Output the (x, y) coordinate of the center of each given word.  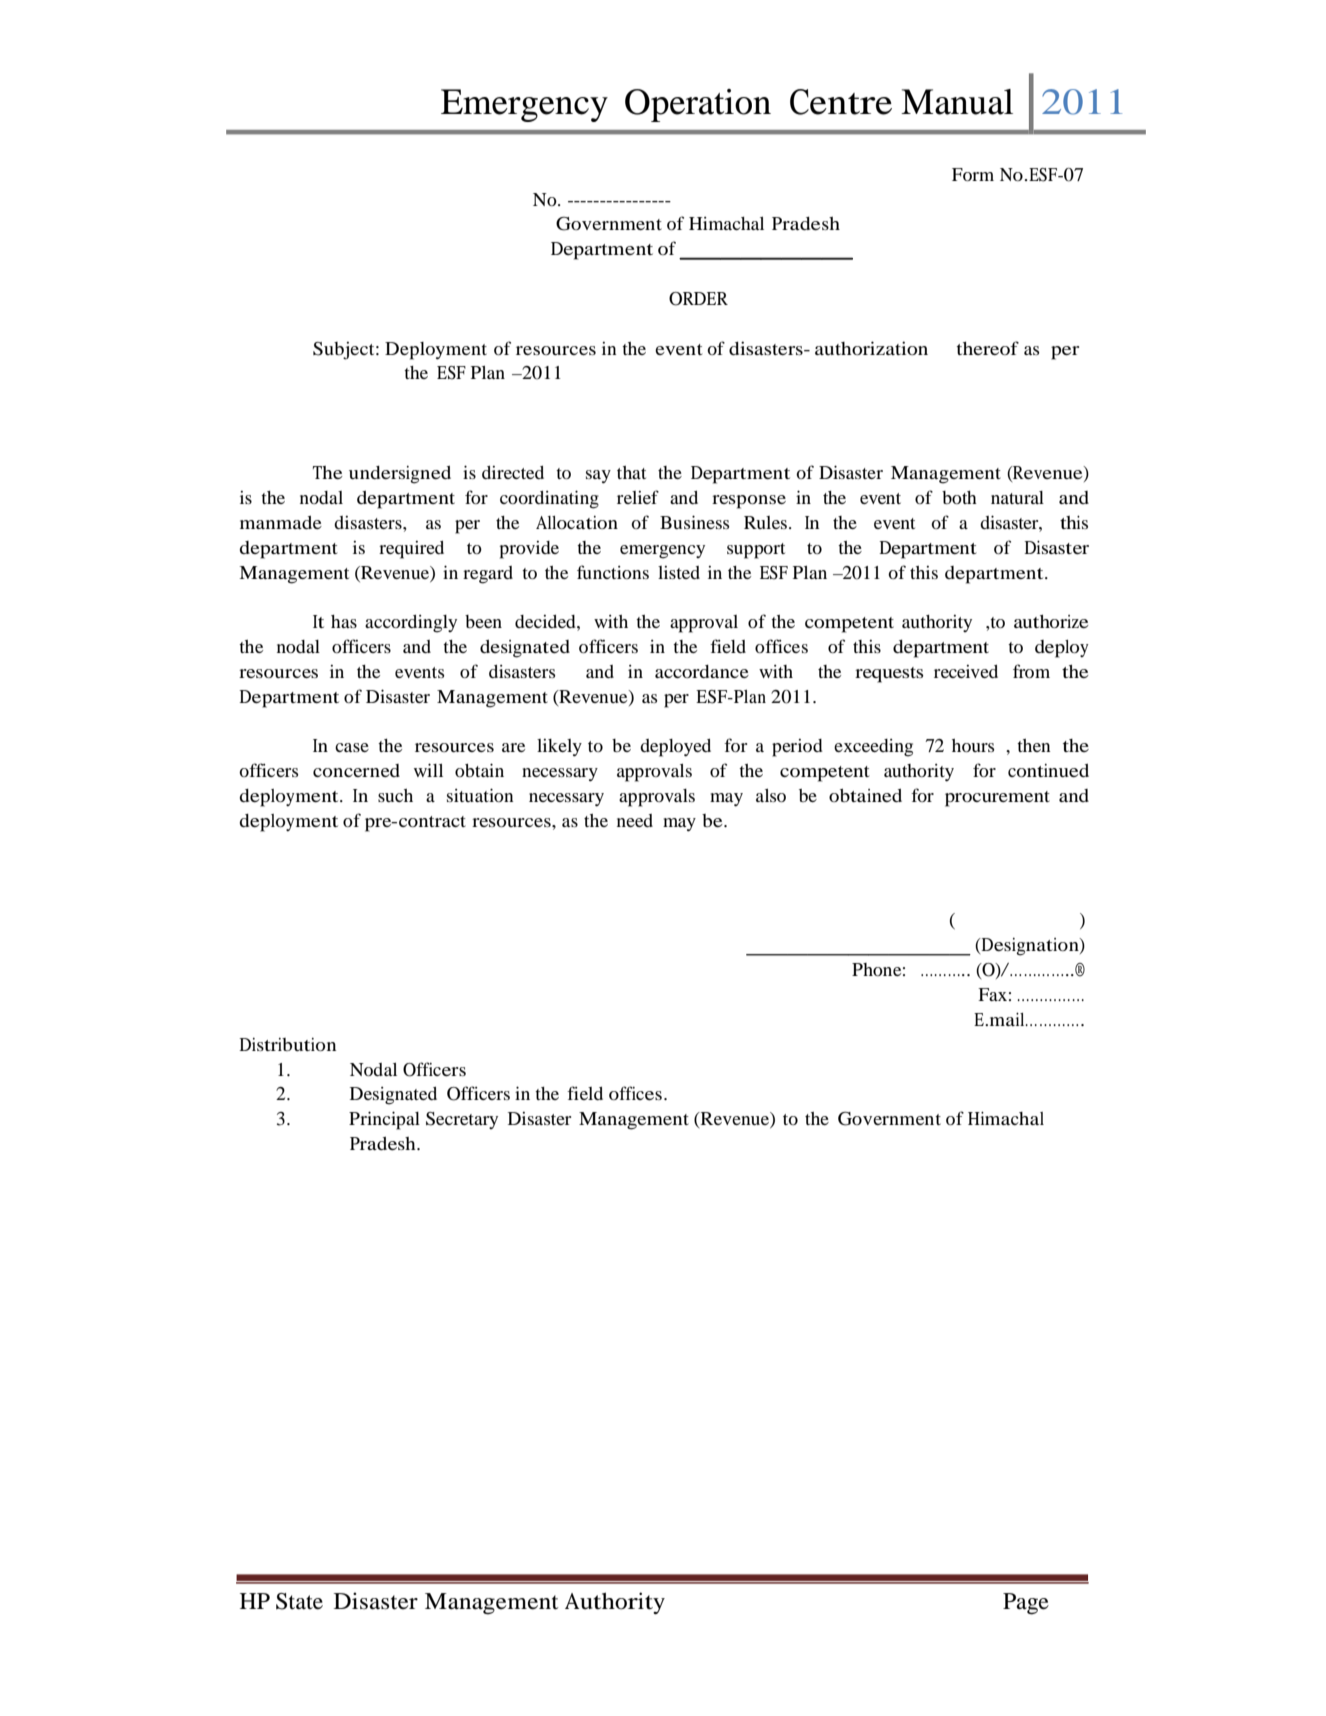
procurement (997, 799)
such (395, 795)
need (635, 820)
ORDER (698, 299)
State (299, 1601)
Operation (698, 105)
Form (973, 174)
